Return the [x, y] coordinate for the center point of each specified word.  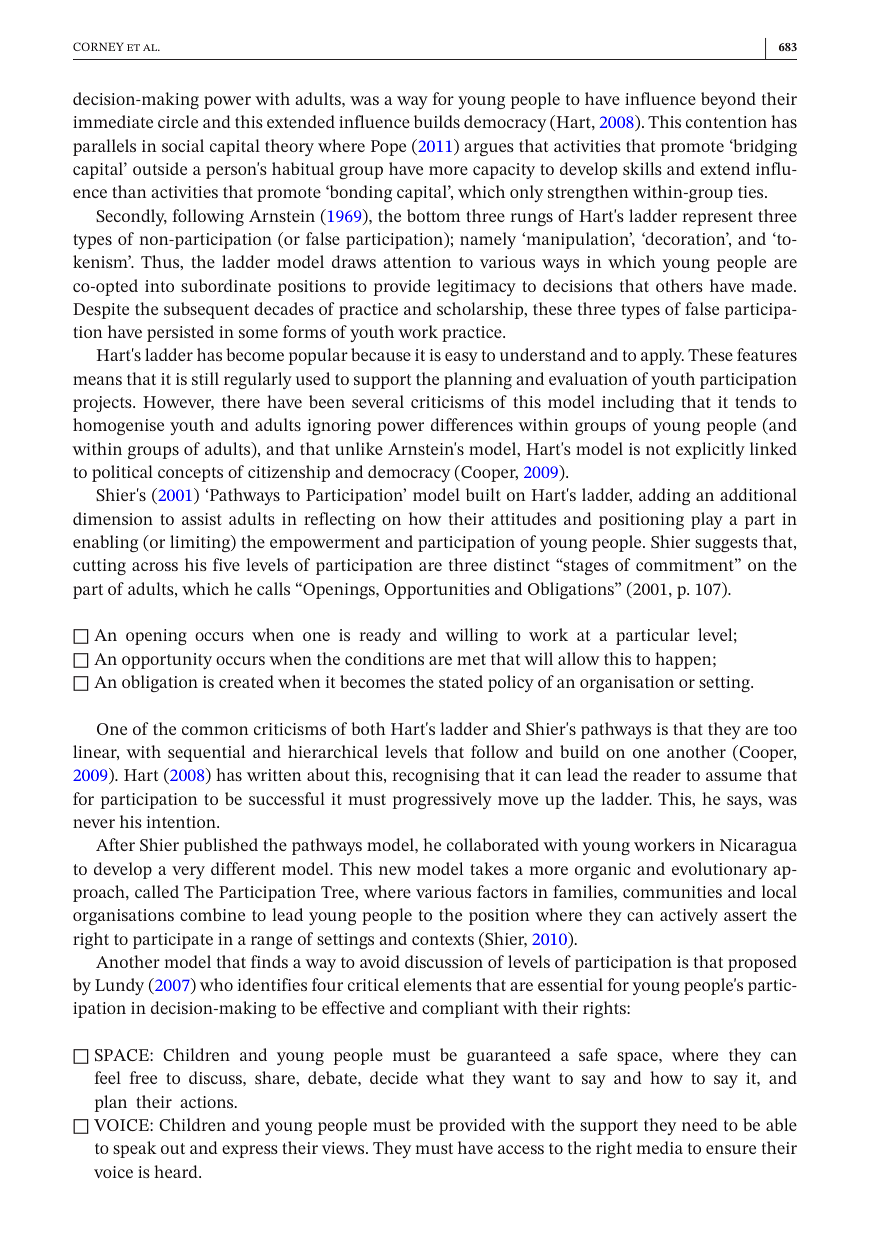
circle [178, 121]
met [471, 659]
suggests [726, 544]
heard [177, 1171]
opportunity [167, 661]
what [445, 1077]
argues [489, 149]
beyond [728, 100]
